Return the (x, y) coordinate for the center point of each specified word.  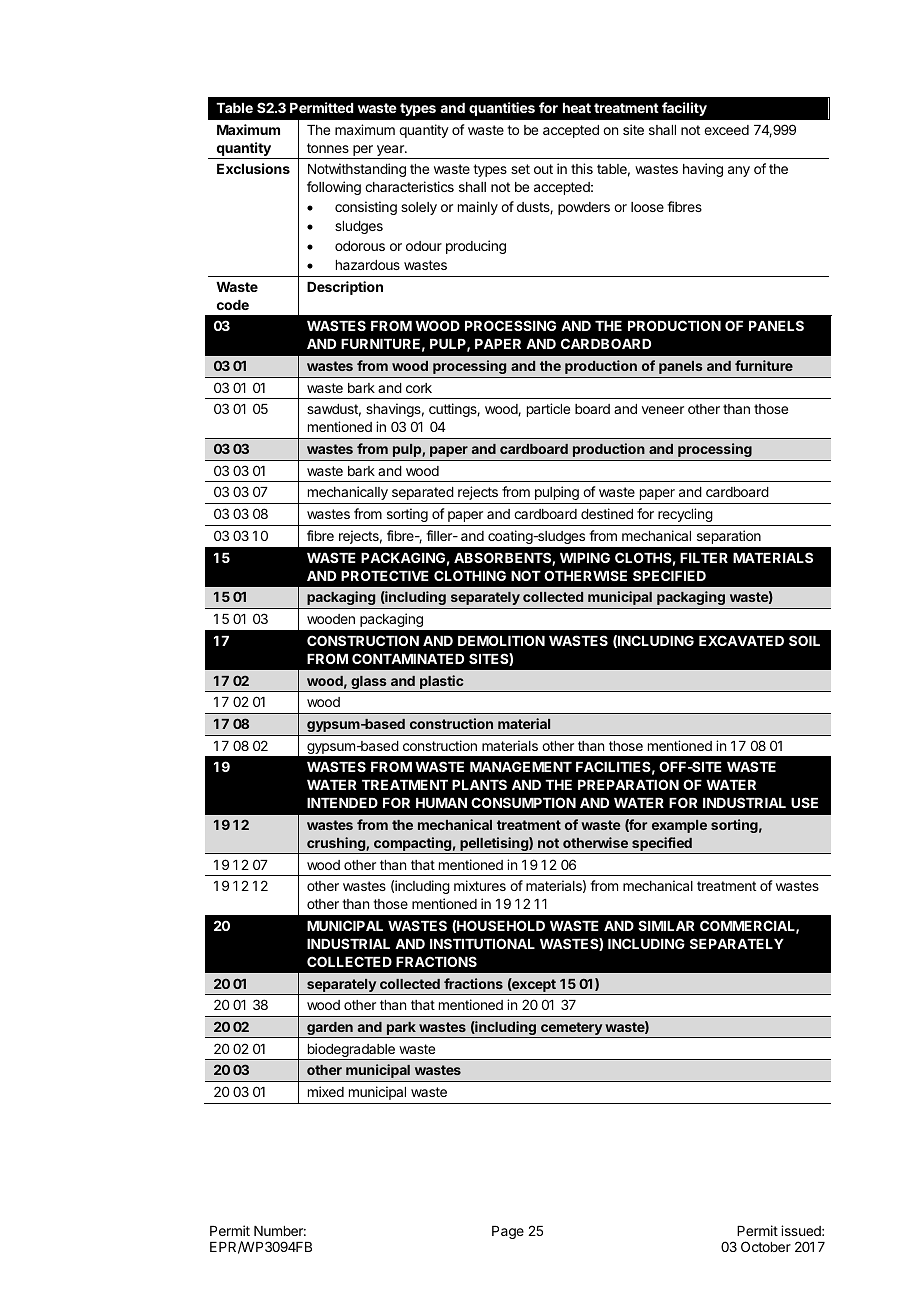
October (766, 1246)
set (520, 169)
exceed (726, 130)
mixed (326, 1091)
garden (330, 1029)
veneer (663, 410)
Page (508, 1232)
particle (548, 410)
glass (369, 683)
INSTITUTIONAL (482, 943)
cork (419, 388)
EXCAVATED (741, 640)
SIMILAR (666, 925)
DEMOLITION (501, 640)
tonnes (328, 148)
